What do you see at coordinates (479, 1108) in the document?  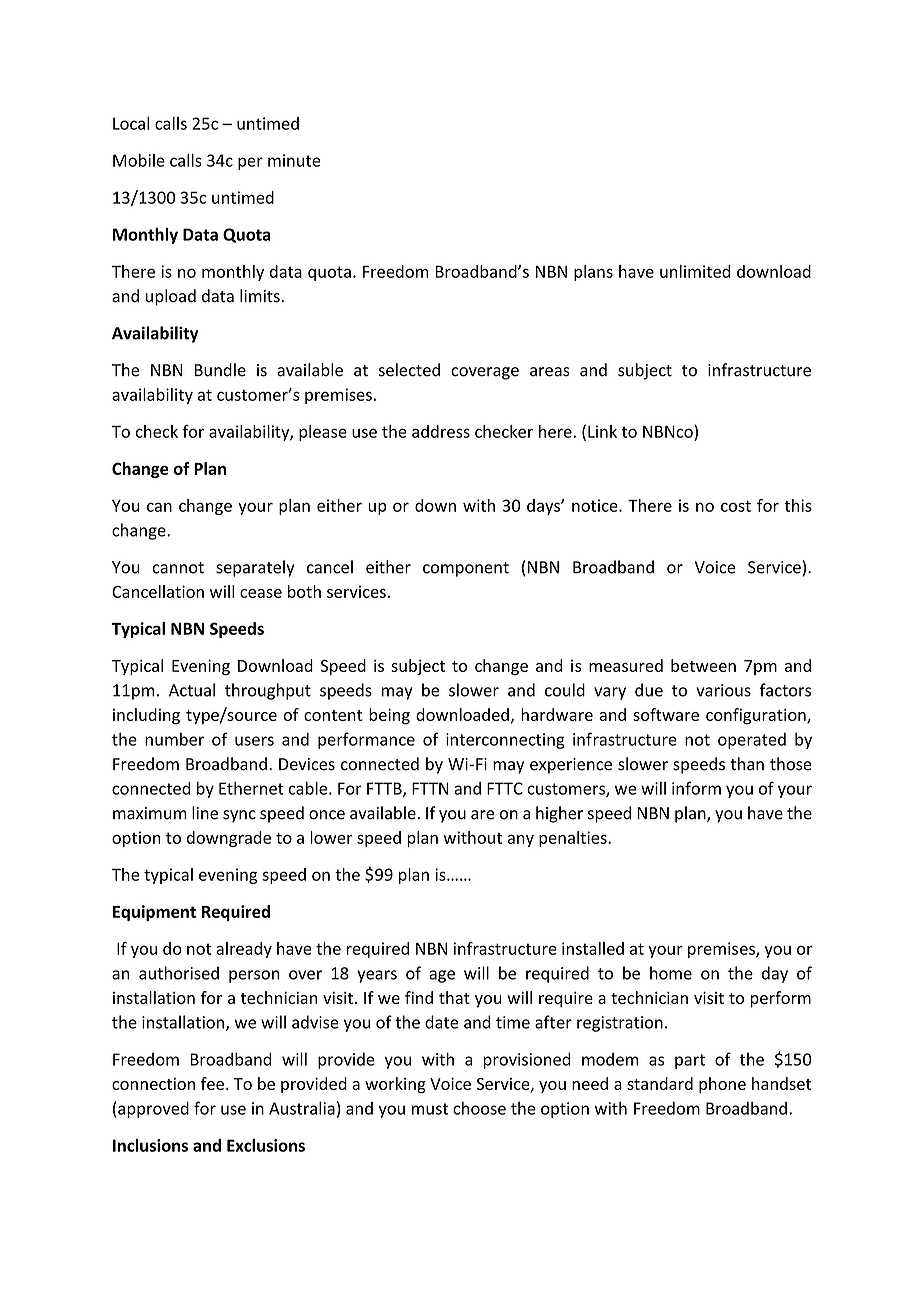 I see `choose` at bounding box center [479, 1108].
